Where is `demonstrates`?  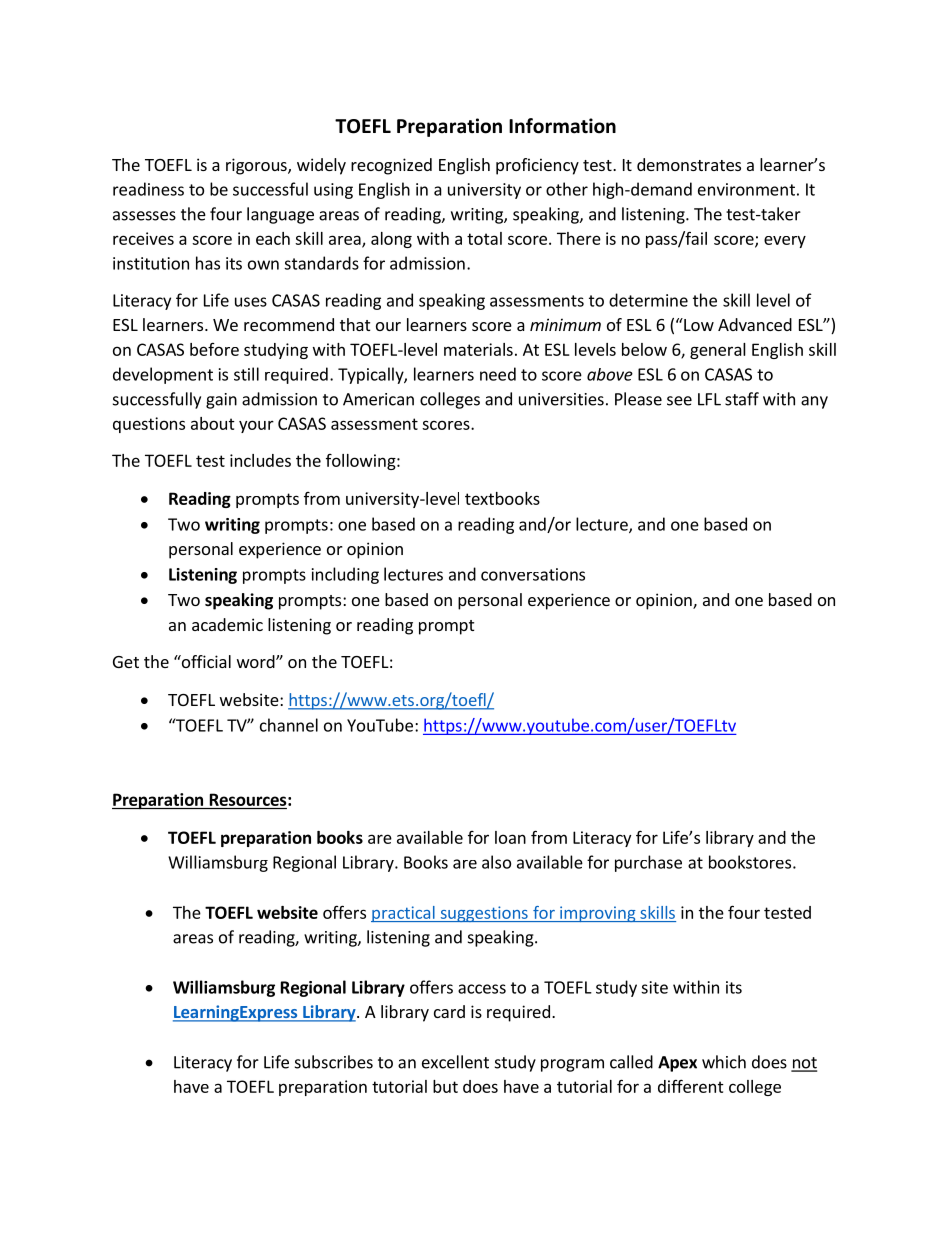 demonstrates is located at coordinates (689, 164).
